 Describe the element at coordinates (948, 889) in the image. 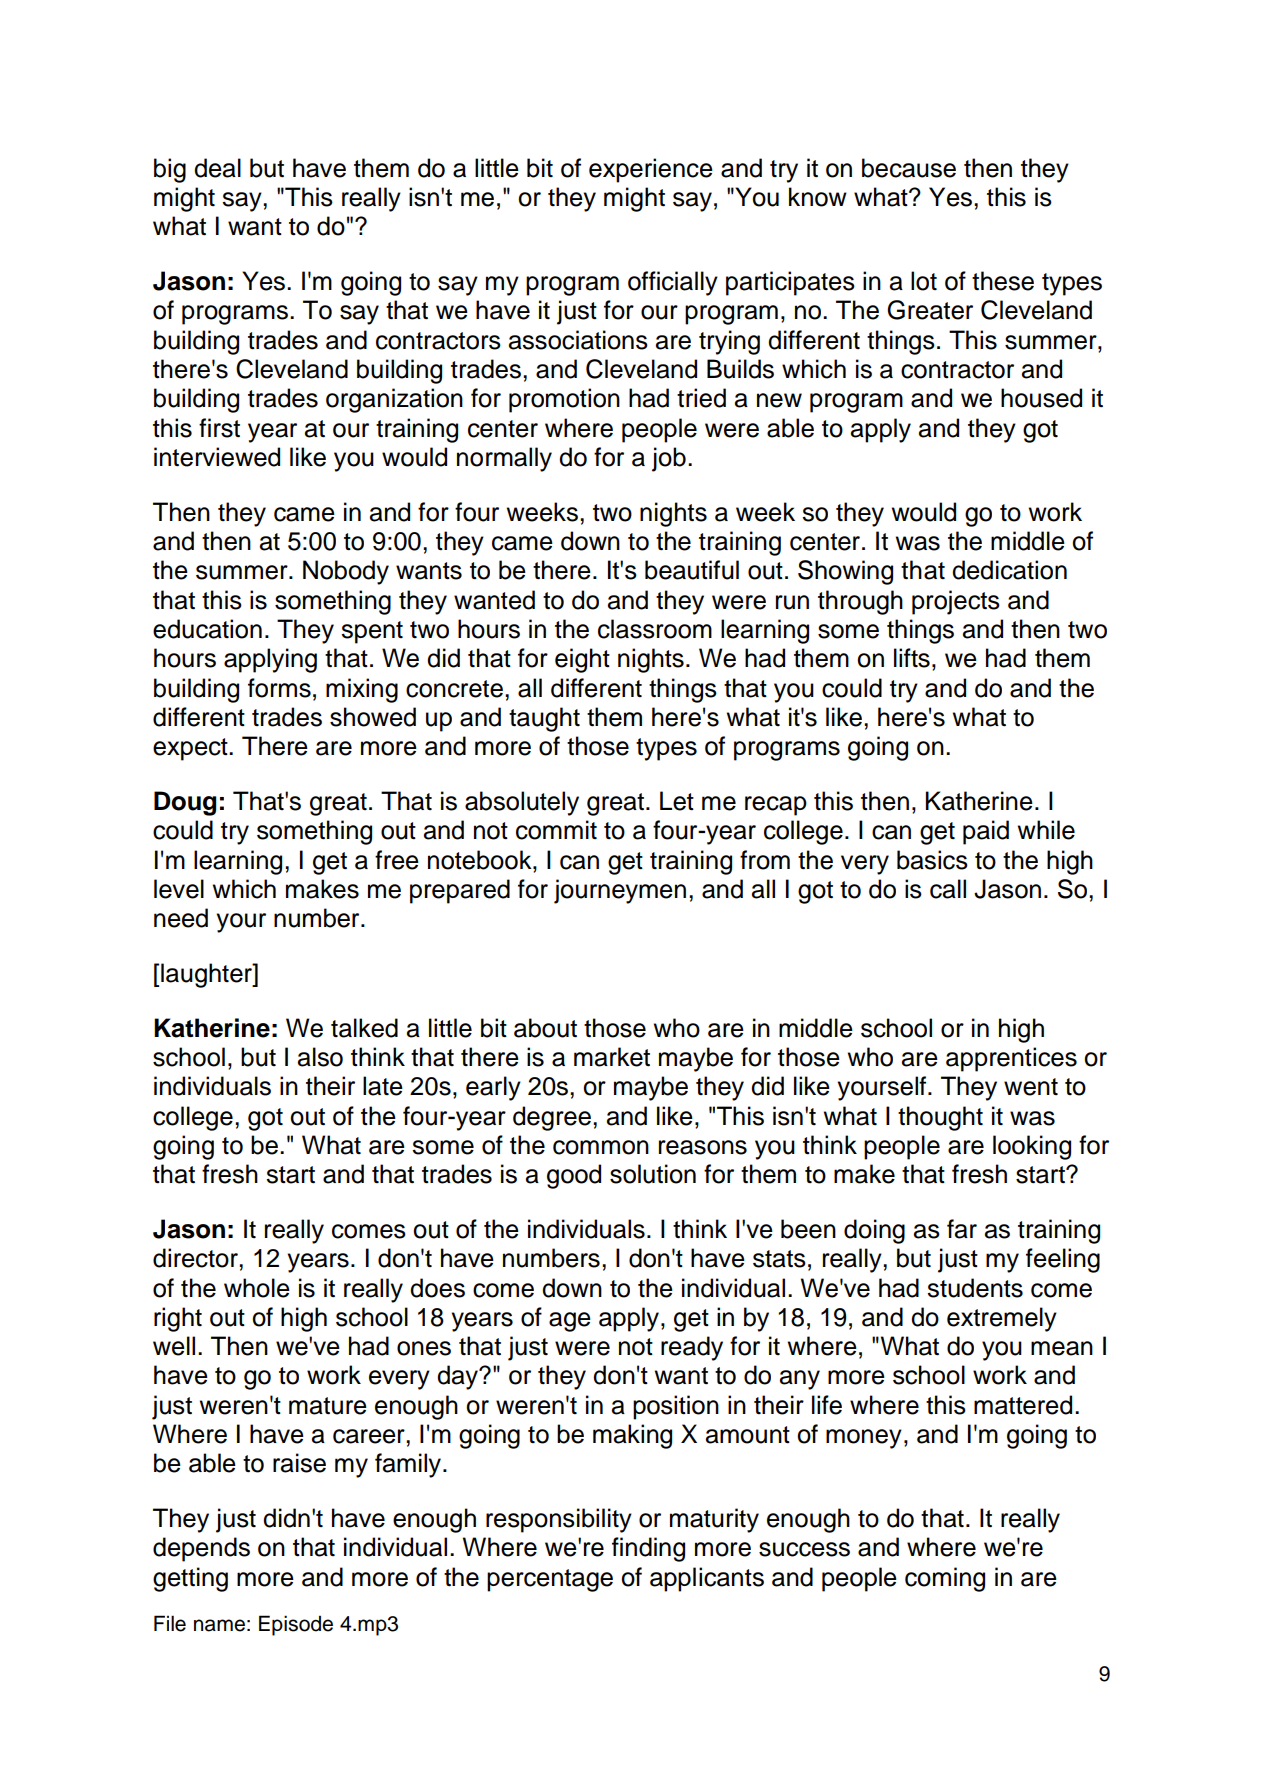

I see `call` at that location.
